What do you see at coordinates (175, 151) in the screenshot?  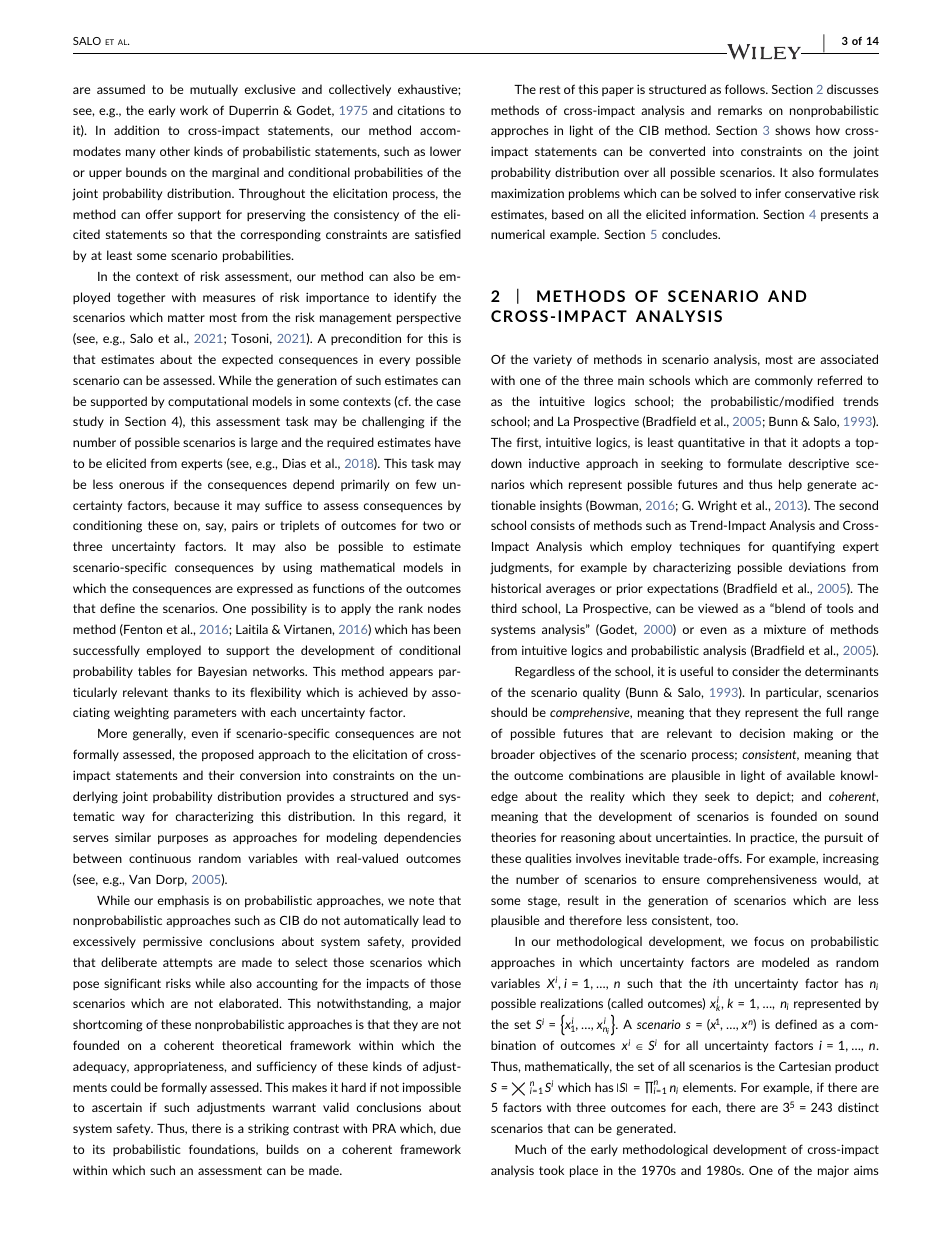 I see `other` at bounding box center [175, 151].
